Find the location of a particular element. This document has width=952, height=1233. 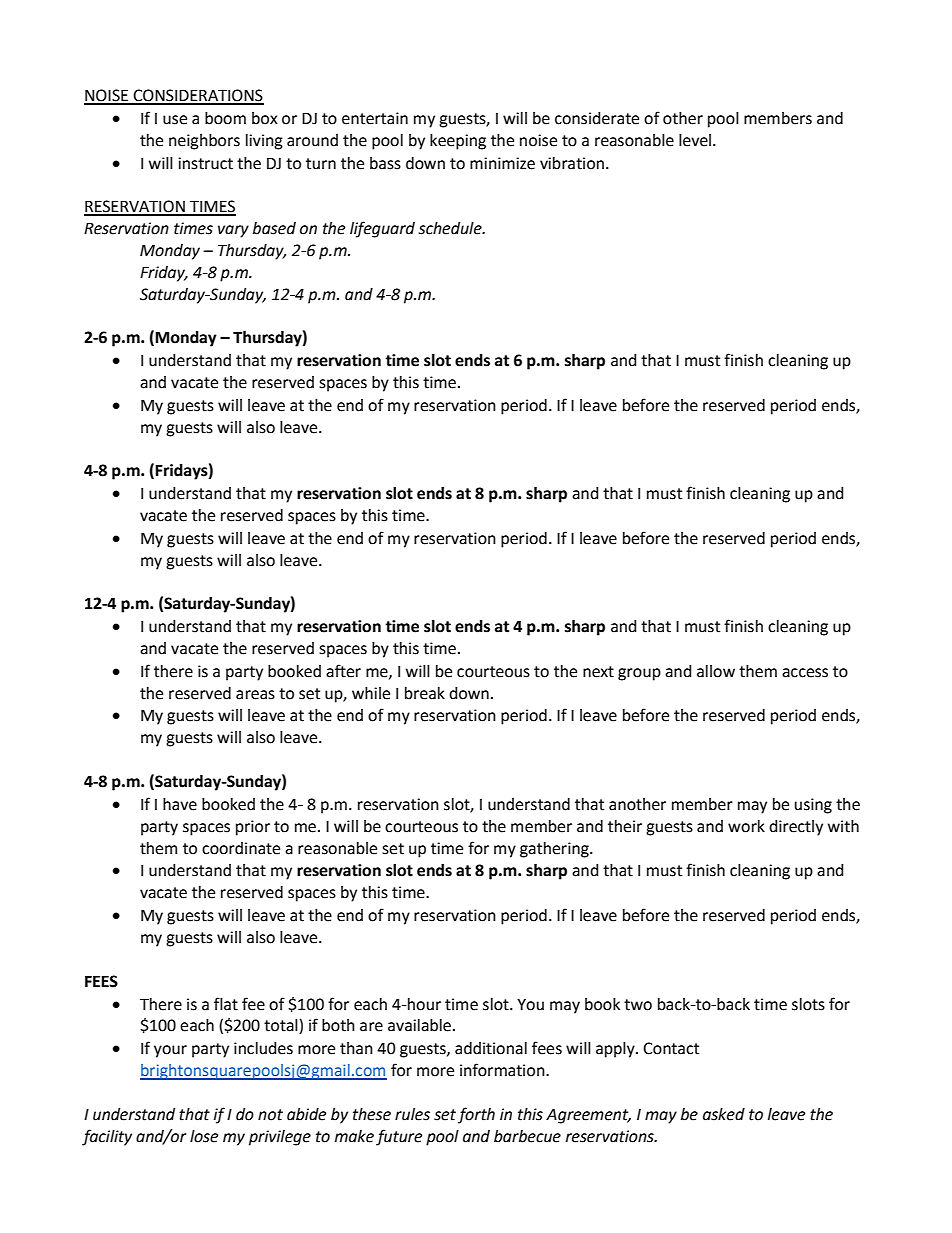

schedule is located at coordinates (451, 228).
